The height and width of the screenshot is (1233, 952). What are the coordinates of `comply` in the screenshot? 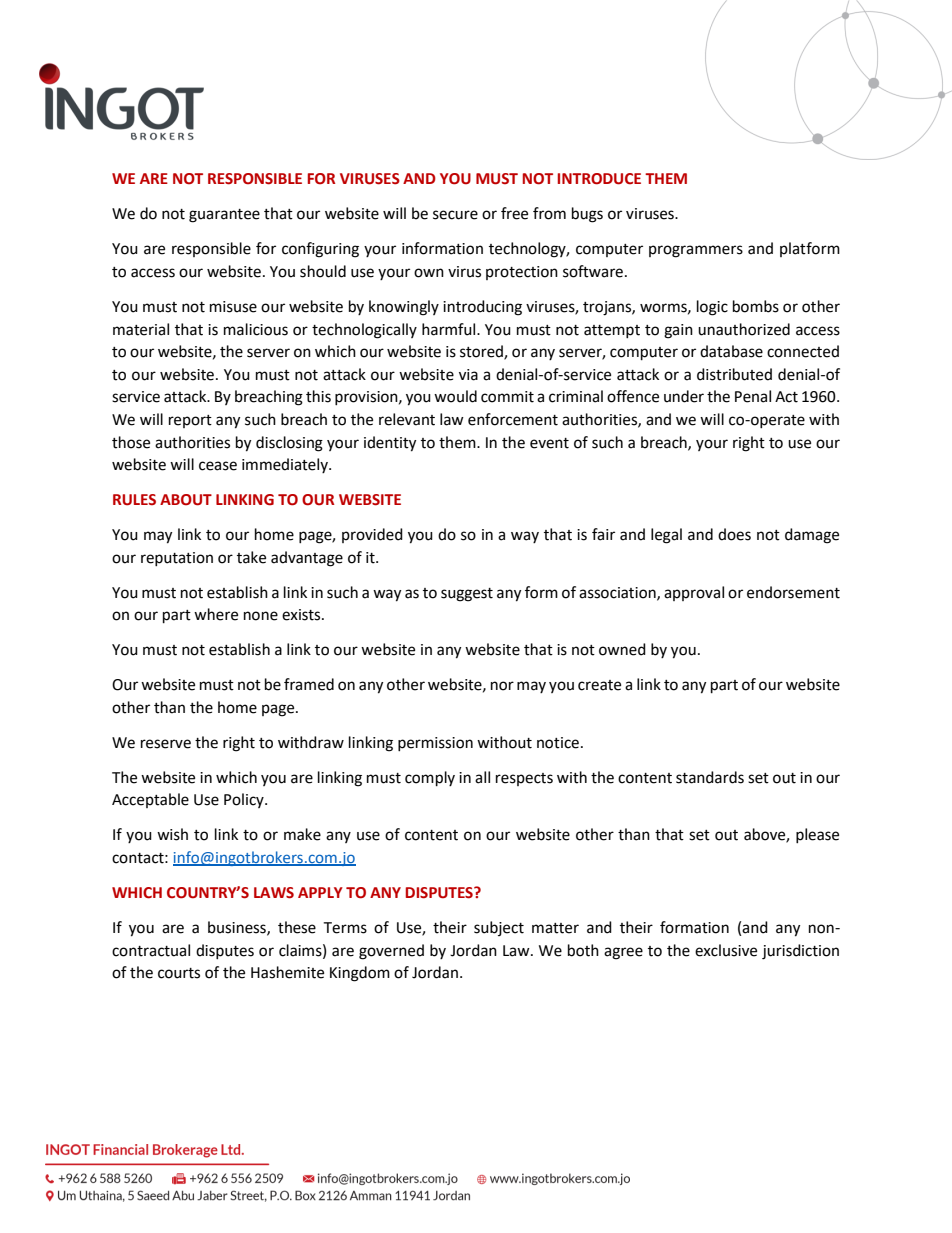 It's located at (430, 779).
